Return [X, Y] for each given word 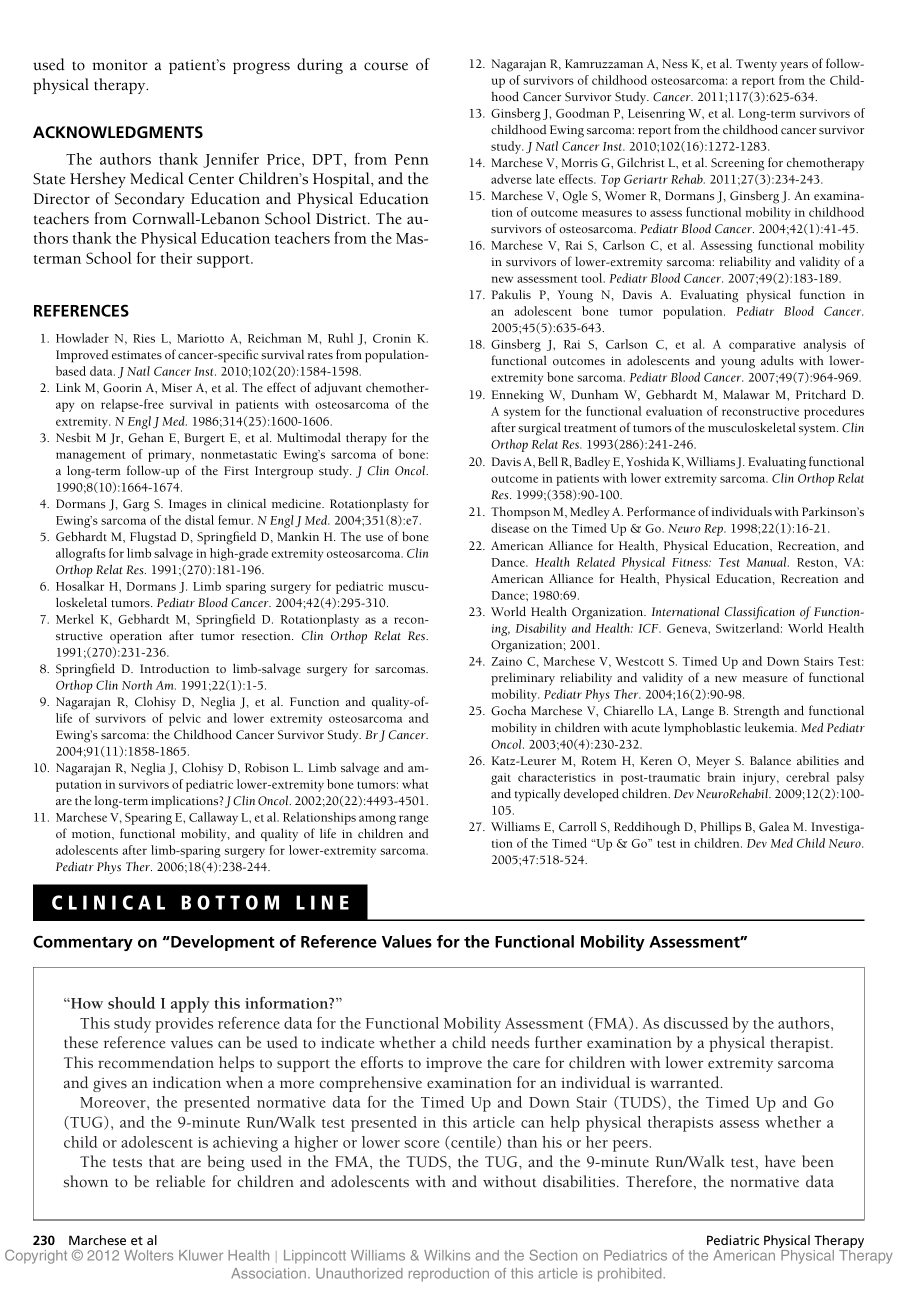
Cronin [392, 338]
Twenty [756, 65]
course [386, 66]
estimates [137, 355]
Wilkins [447, 1255]
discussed [696, 1023]
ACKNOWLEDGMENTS [118, 132]
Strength [756, 712]
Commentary [83, 943]
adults [777, 360]
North [137, 685]
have [780, 1161]
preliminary [523, 679]
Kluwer [201, 1255]
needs [510, 1042]
